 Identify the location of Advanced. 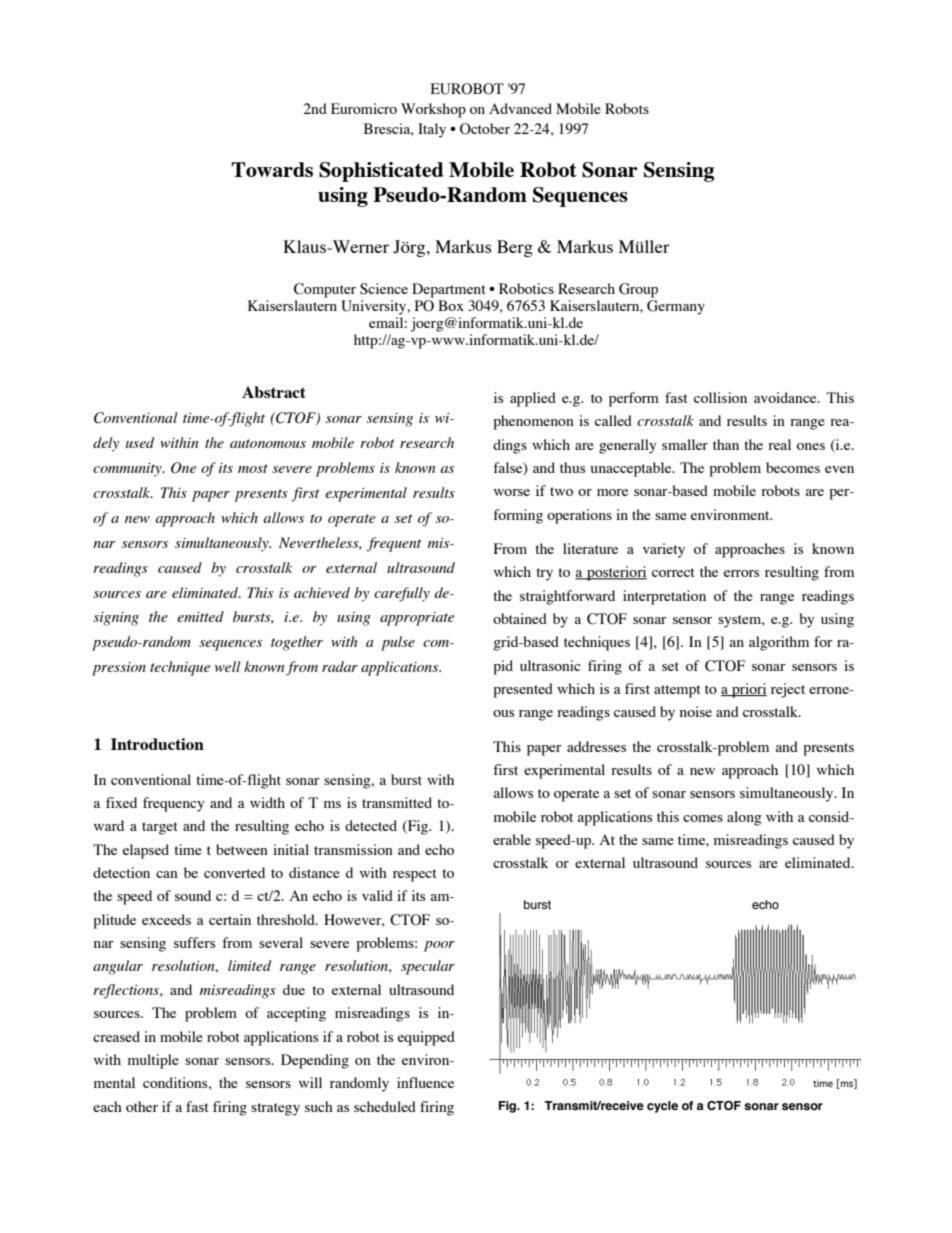
(520, 108).
